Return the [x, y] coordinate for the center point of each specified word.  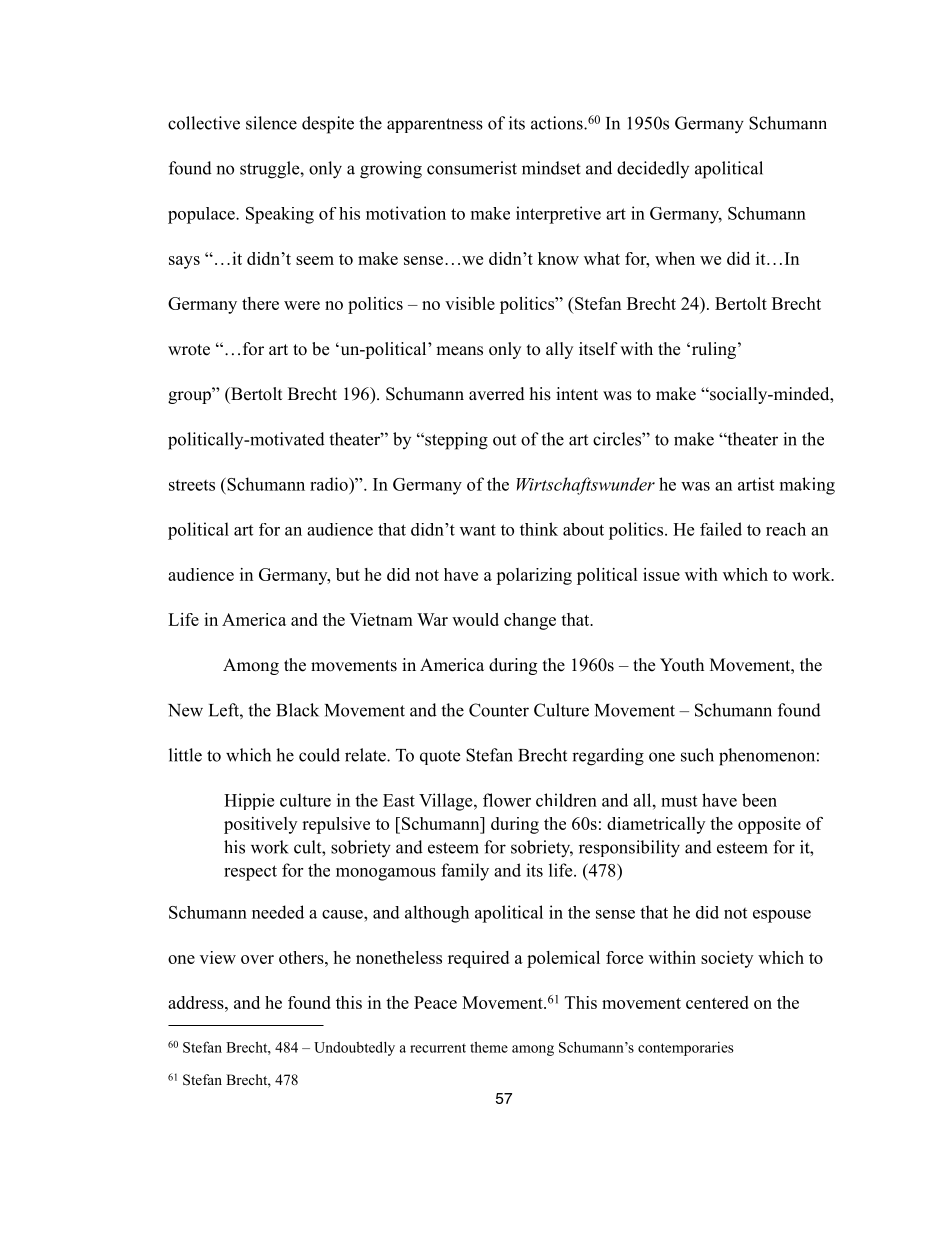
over [257, 959]
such [697, 755]
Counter [499, 710]
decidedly [653, 169]
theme [489, 1047]
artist [756, 484]
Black [297, 710]
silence [271, 123]
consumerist [472, 168]
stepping [455, 441]
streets [192, 485]
